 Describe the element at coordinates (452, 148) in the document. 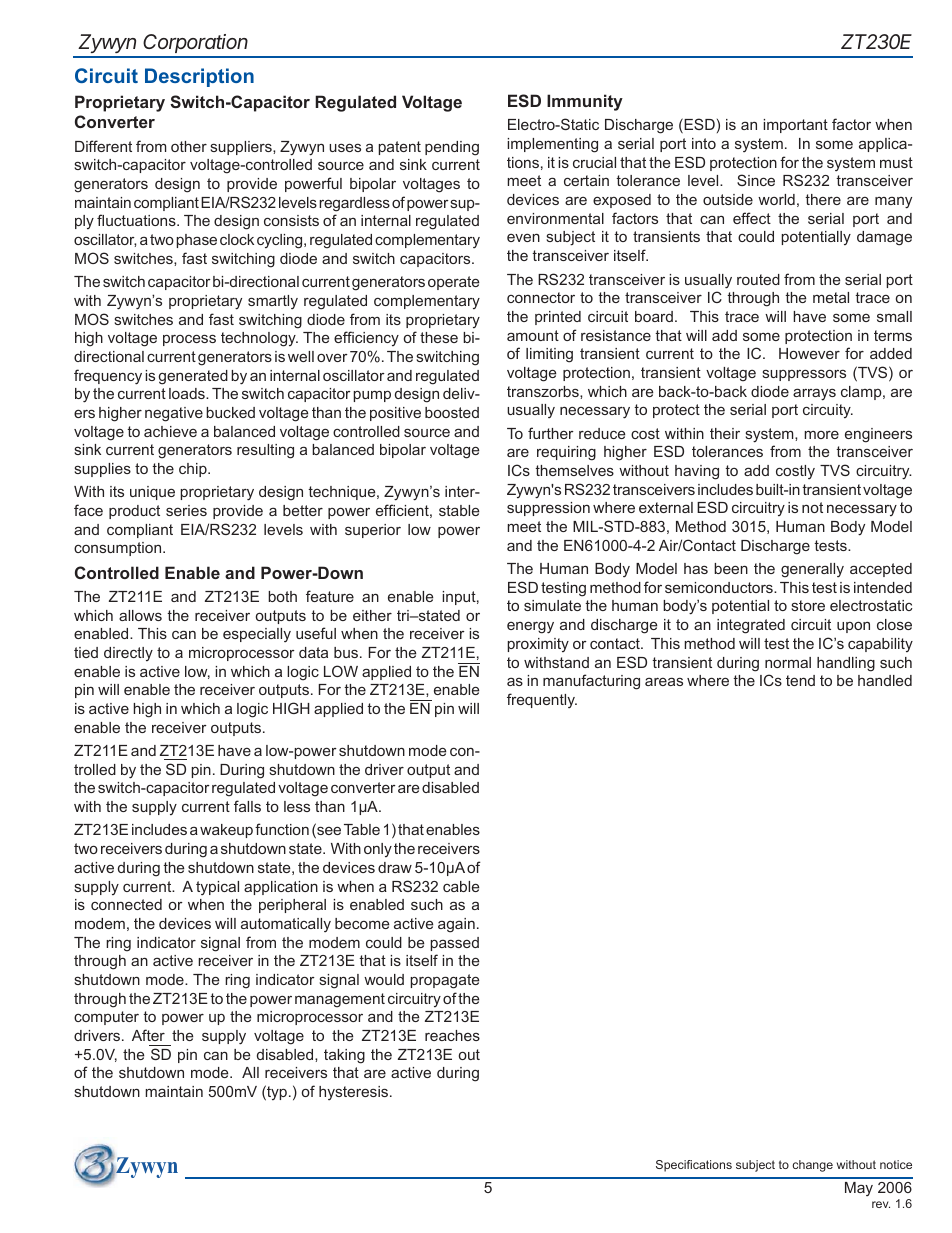

I see `pending` at that location.
